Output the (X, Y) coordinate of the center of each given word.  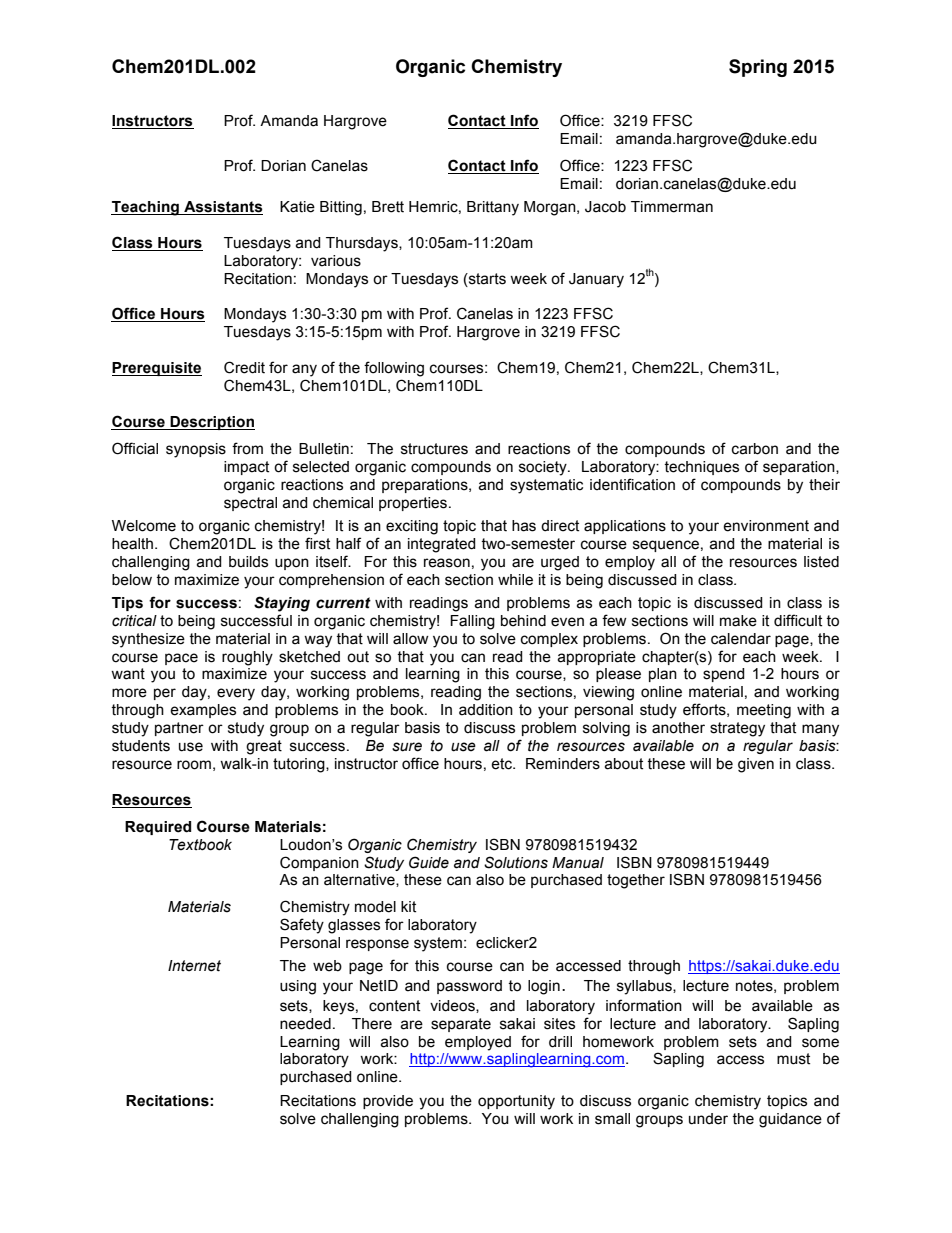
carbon (755, 449)
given (756, 765)
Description (211, 423)
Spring (758, 68)
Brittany (493, 208)
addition (486, 710)
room (194, 765)
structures (434, 449)
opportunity (516, 1102)
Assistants (222, 208)
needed (305, 1024)
